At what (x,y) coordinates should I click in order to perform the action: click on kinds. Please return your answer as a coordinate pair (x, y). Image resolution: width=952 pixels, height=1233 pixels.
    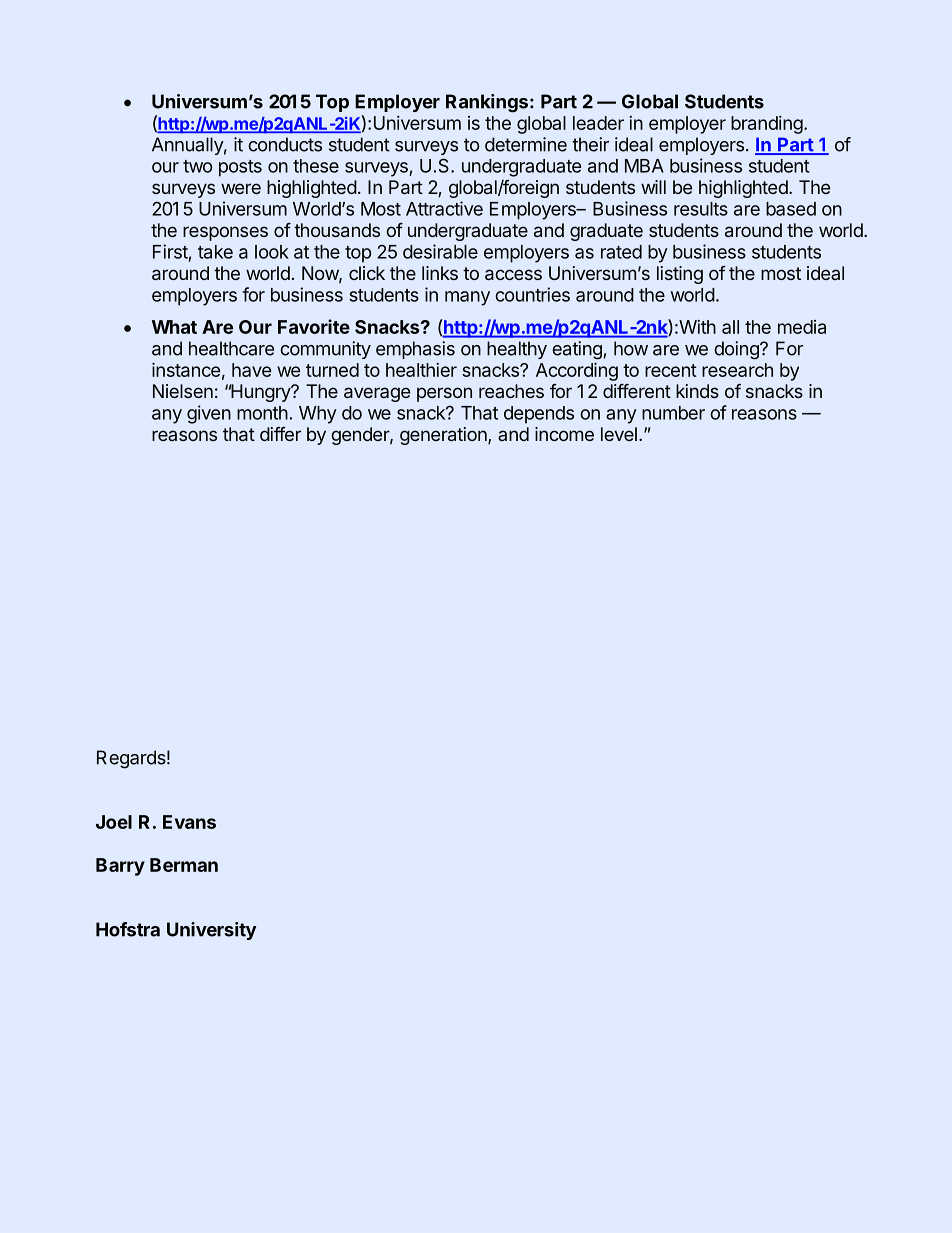
    Looking at the image, I should click on (697, 391).
